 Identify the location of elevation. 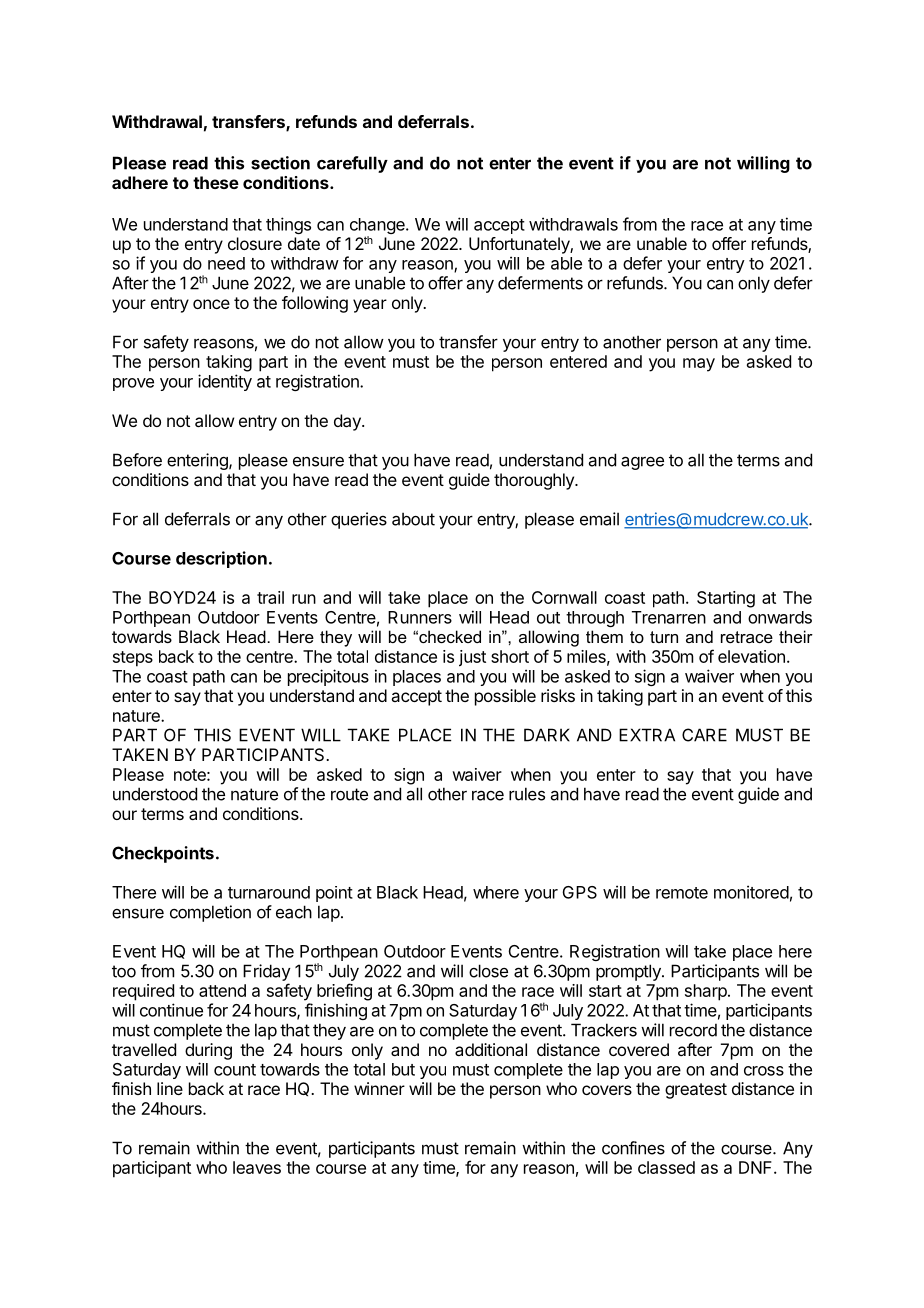
(751, 656).
